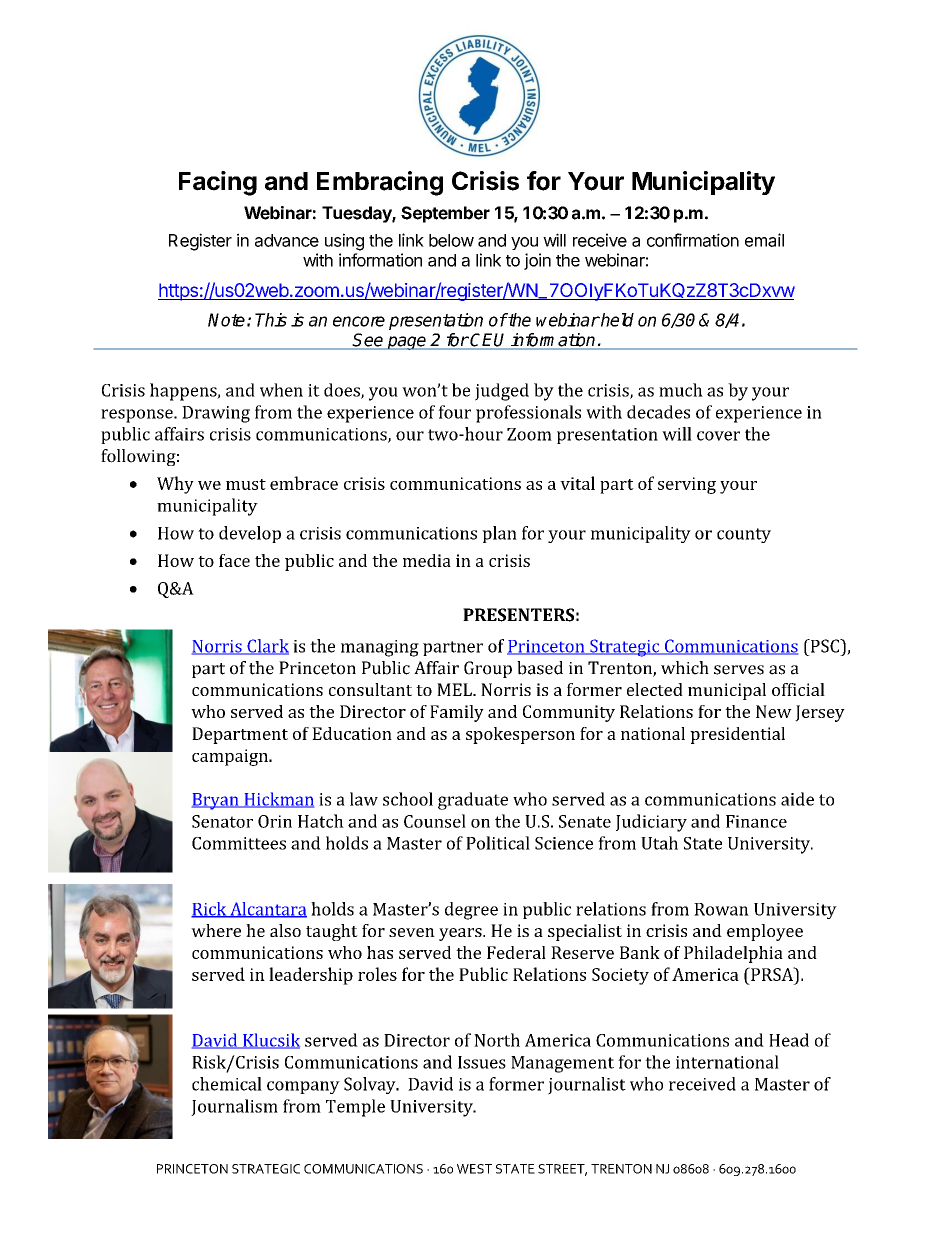 This document has height=1233, width=952. What do you see at coordinates (488, 669) in the document?
I see `Group` at bounding box center [488, 669].
